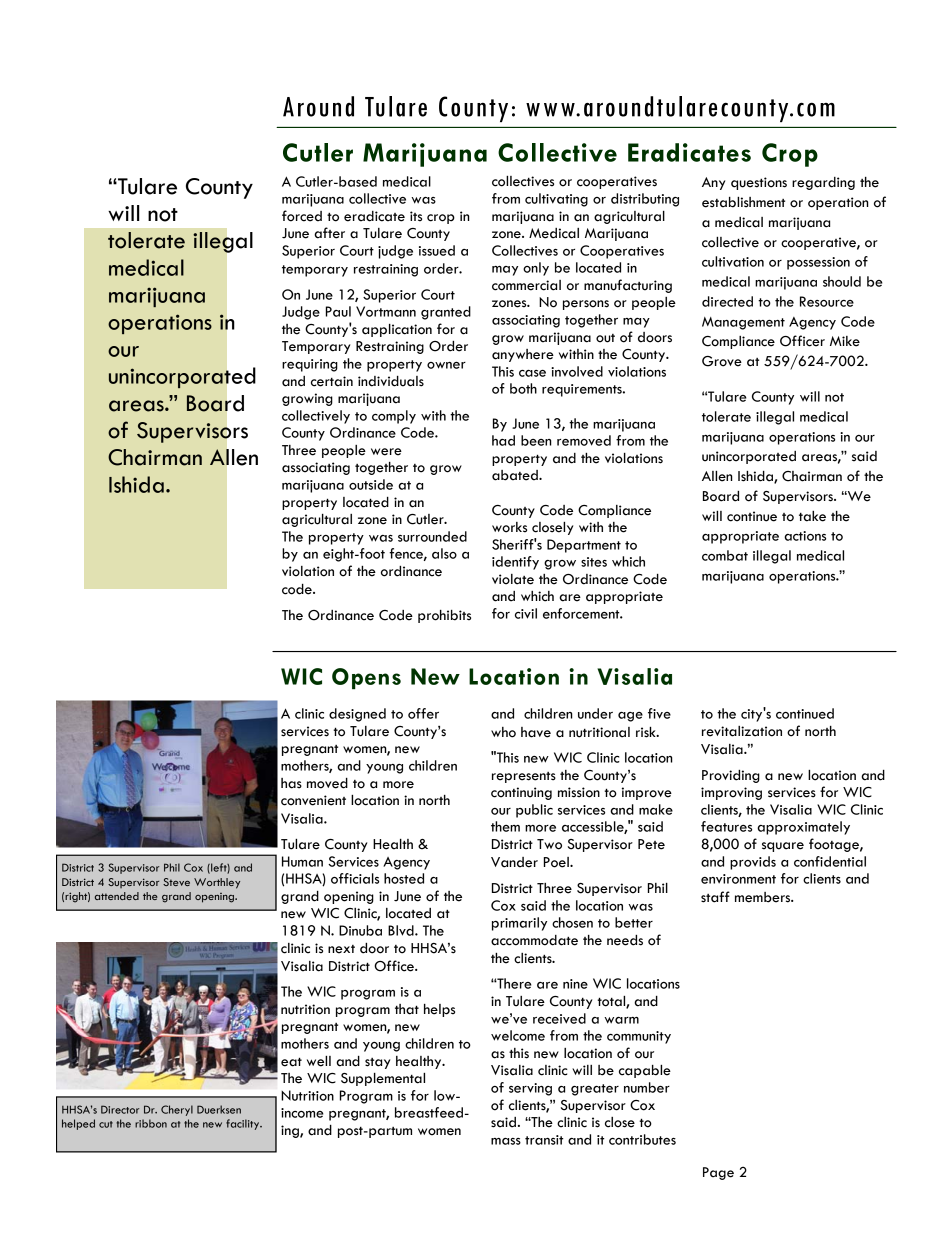 This document has width=952, height=1233. Describe the element at coordinates (505, 826) in the document. I see `them` at that location.
